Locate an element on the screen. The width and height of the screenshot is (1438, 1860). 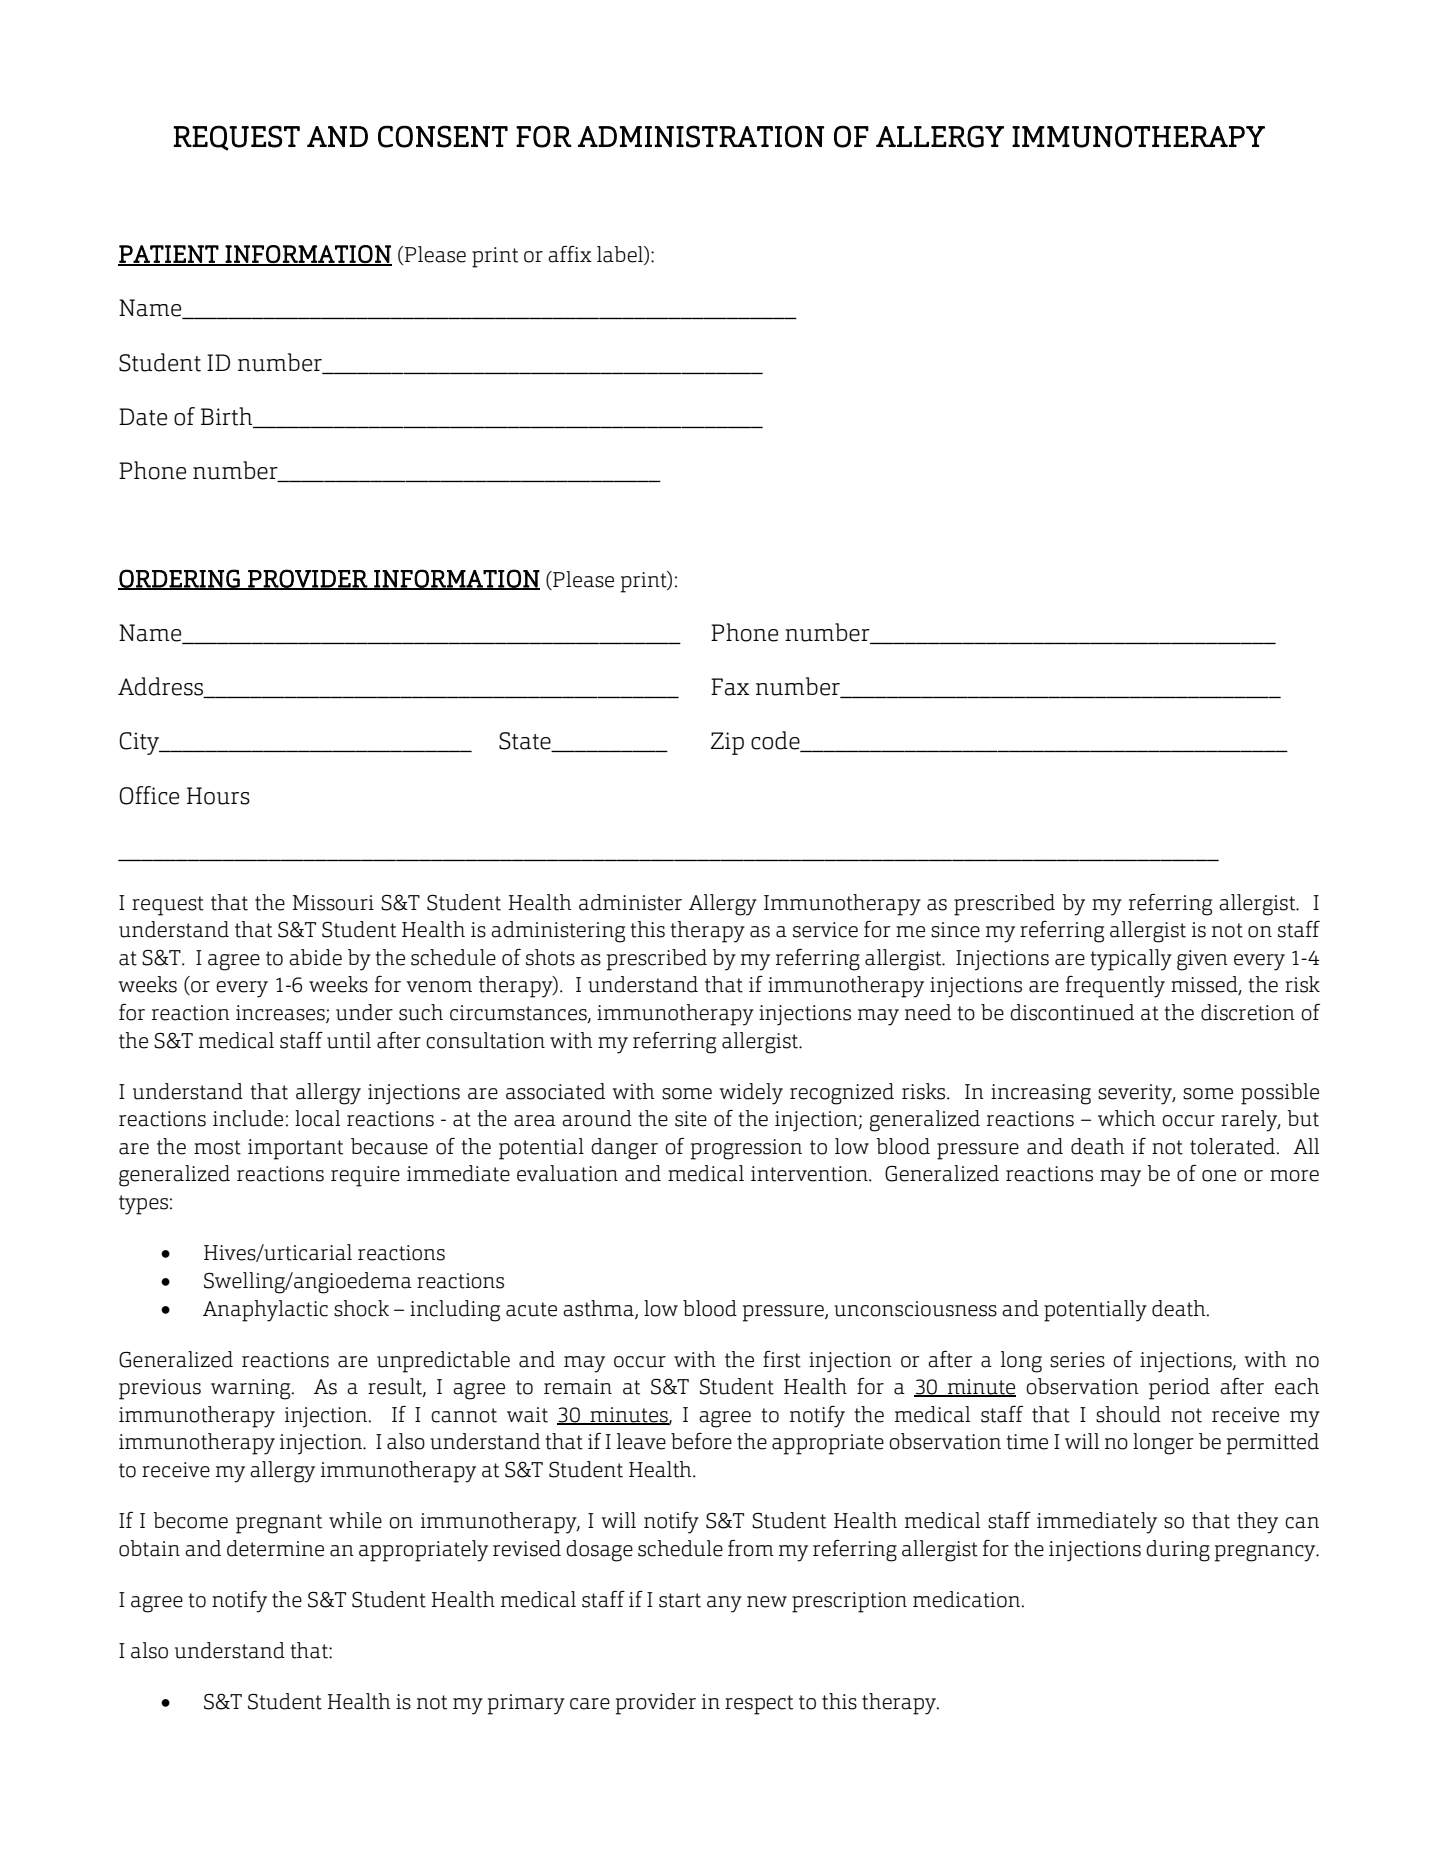
ADMINISTRATION is located at coordinates (701, 136).
